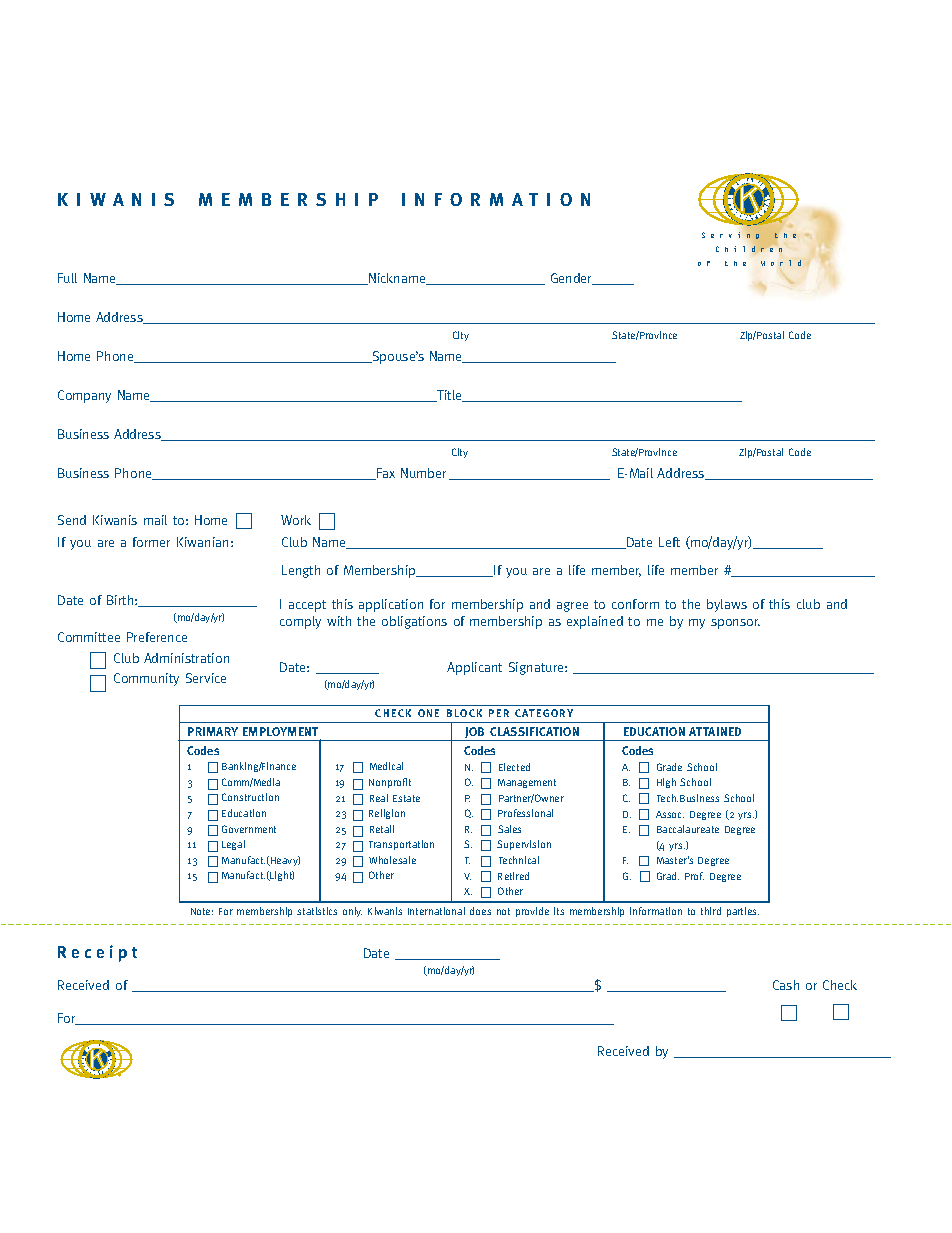 The height and width of the page is (1233, 952). What do you see at coordinates (157, 637) in the page?
I see `Preference` at bounding box center [157, 637].
